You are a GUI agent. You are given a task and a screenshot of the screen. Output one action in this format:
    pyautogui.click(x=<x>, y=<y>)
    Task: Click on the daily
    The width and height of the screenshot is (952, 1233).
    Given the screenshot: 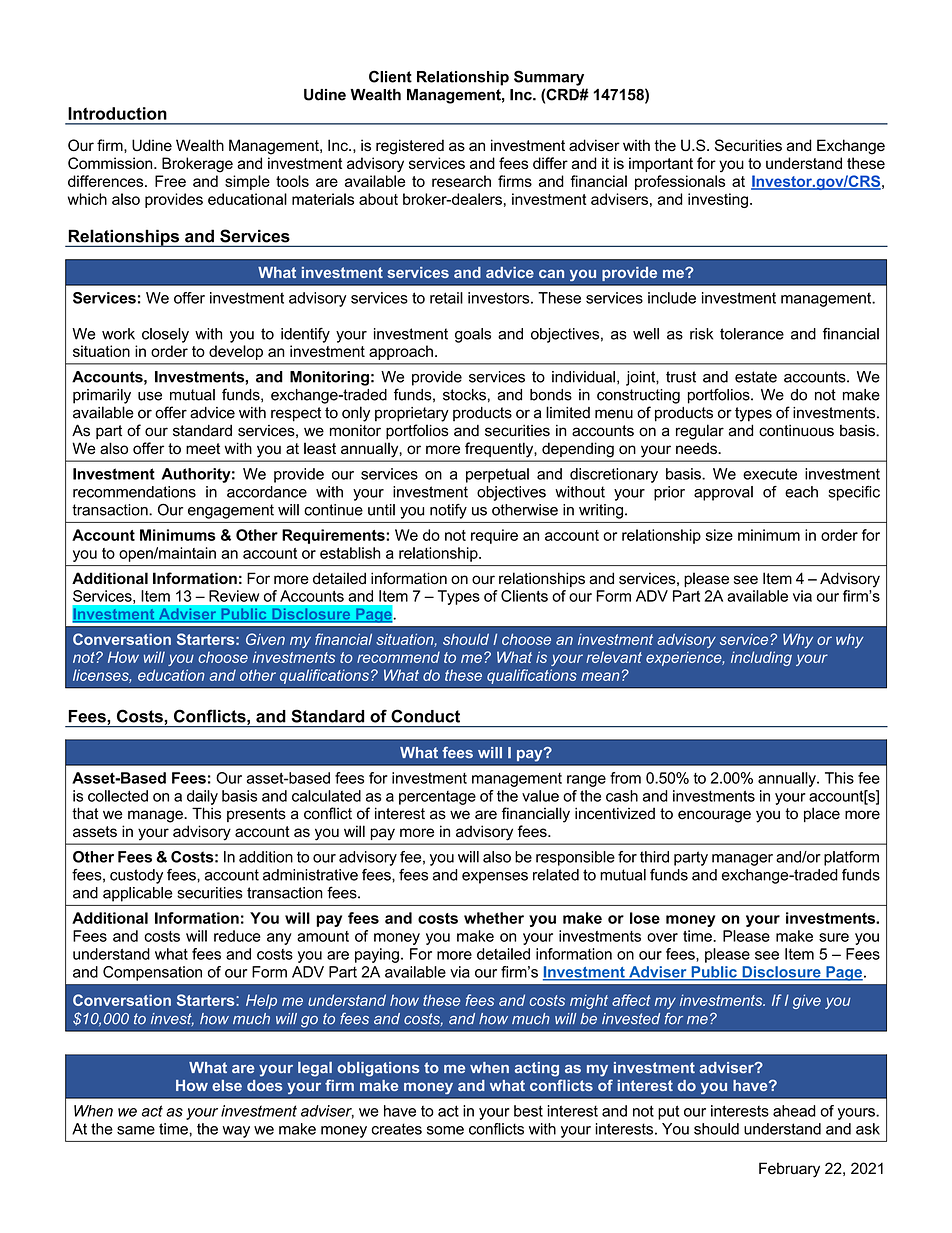 What is the action you would take?
    pyautogui.click(x=202, y=797)
